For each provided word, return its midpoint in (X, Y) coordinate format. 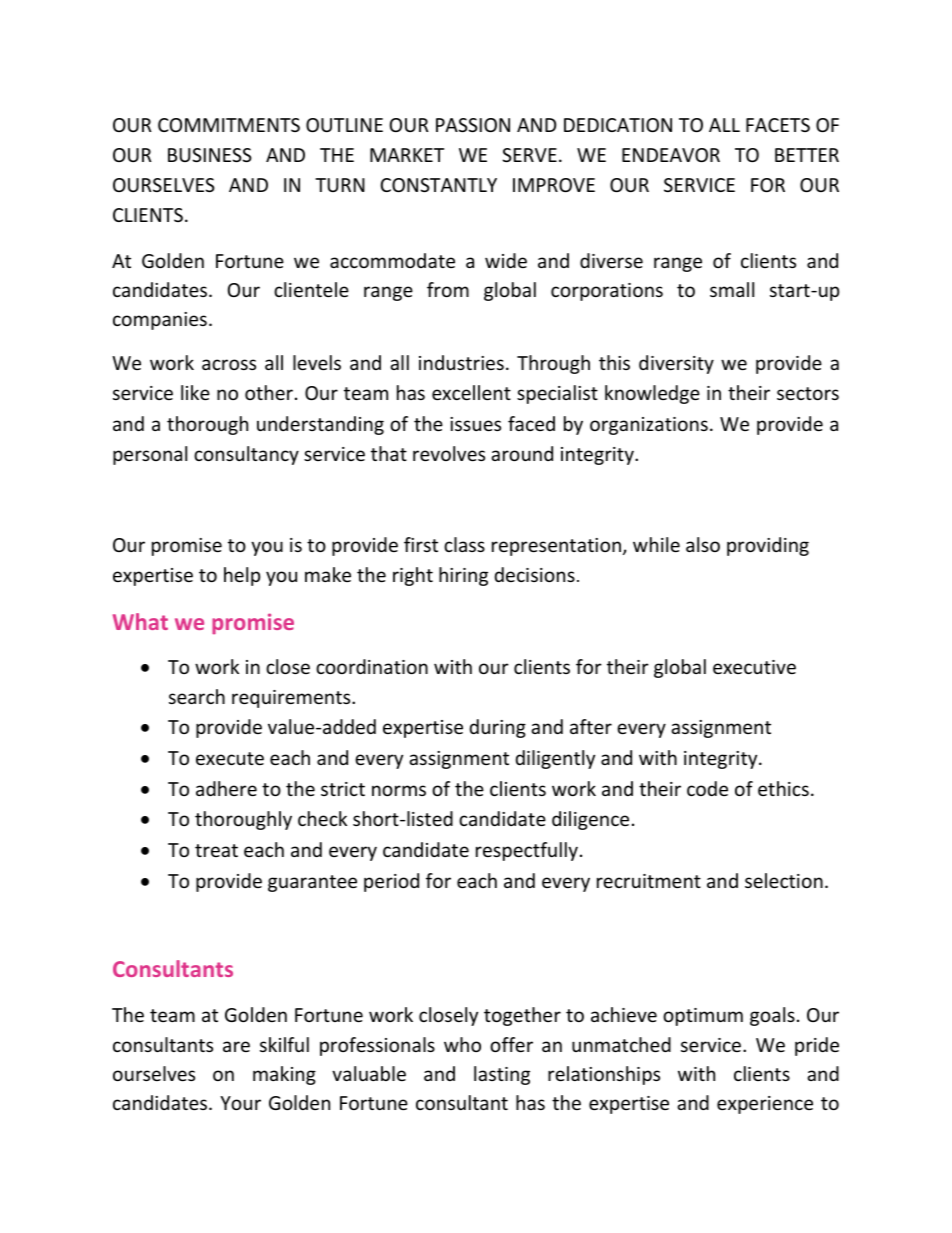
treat (216, 850)
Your (240, 1103)
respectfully (527, 851)
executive (754, 667)
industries (461, 362)
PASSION (473, 125)
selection (784, 880)
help (242, 576)
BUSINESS (210, 155)
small (732, 289)
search (197, 696)
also (703, 544)
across (229, 364)
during (498, 728)
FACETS (778, 125)
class (464, 544)
